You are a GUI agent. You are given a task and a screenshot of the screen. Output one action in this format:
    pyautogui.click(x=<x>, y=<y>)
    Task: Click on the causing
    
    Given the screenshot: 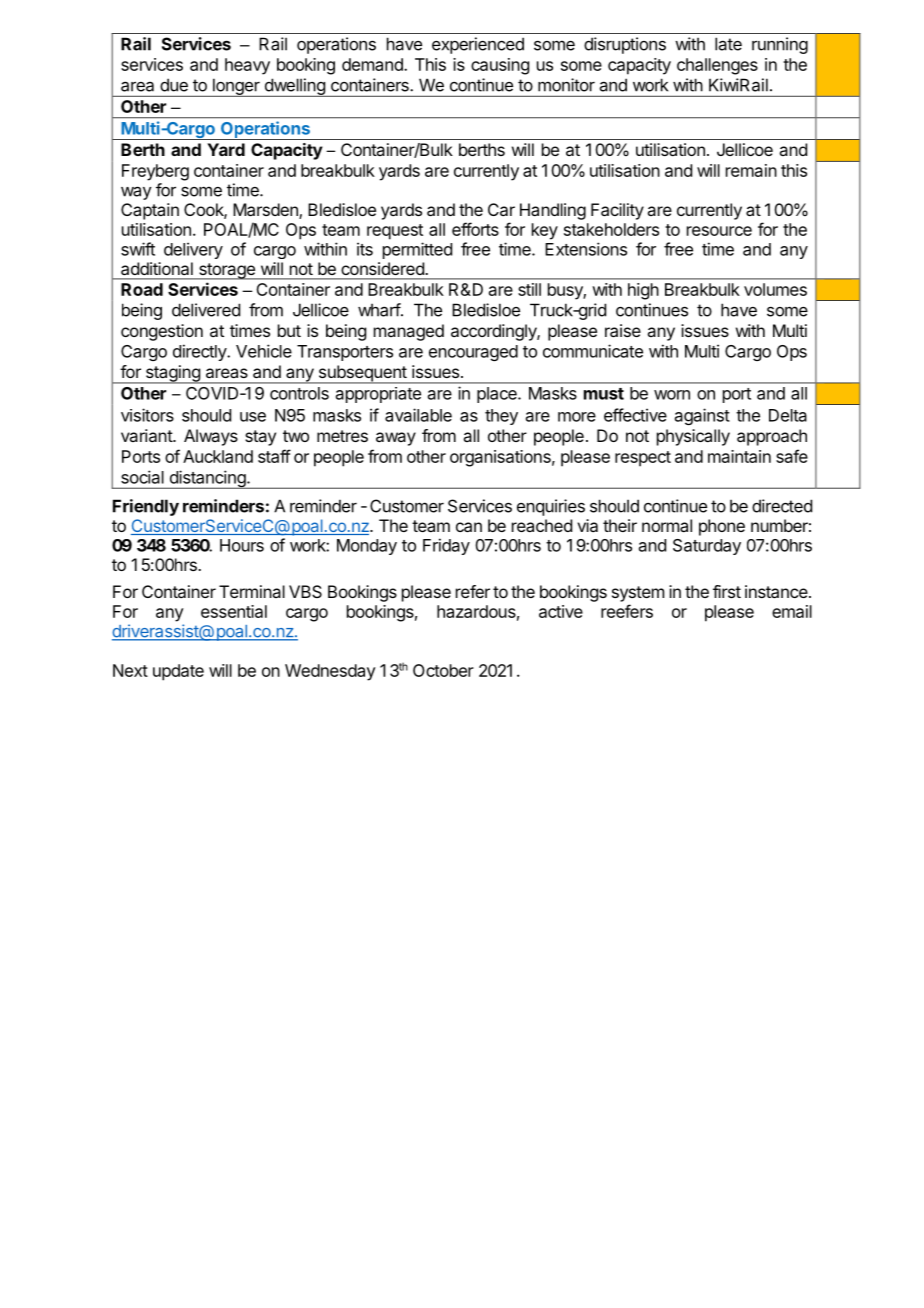 What is the action you would take?
    pyautogui.click(x=500, y=66)
